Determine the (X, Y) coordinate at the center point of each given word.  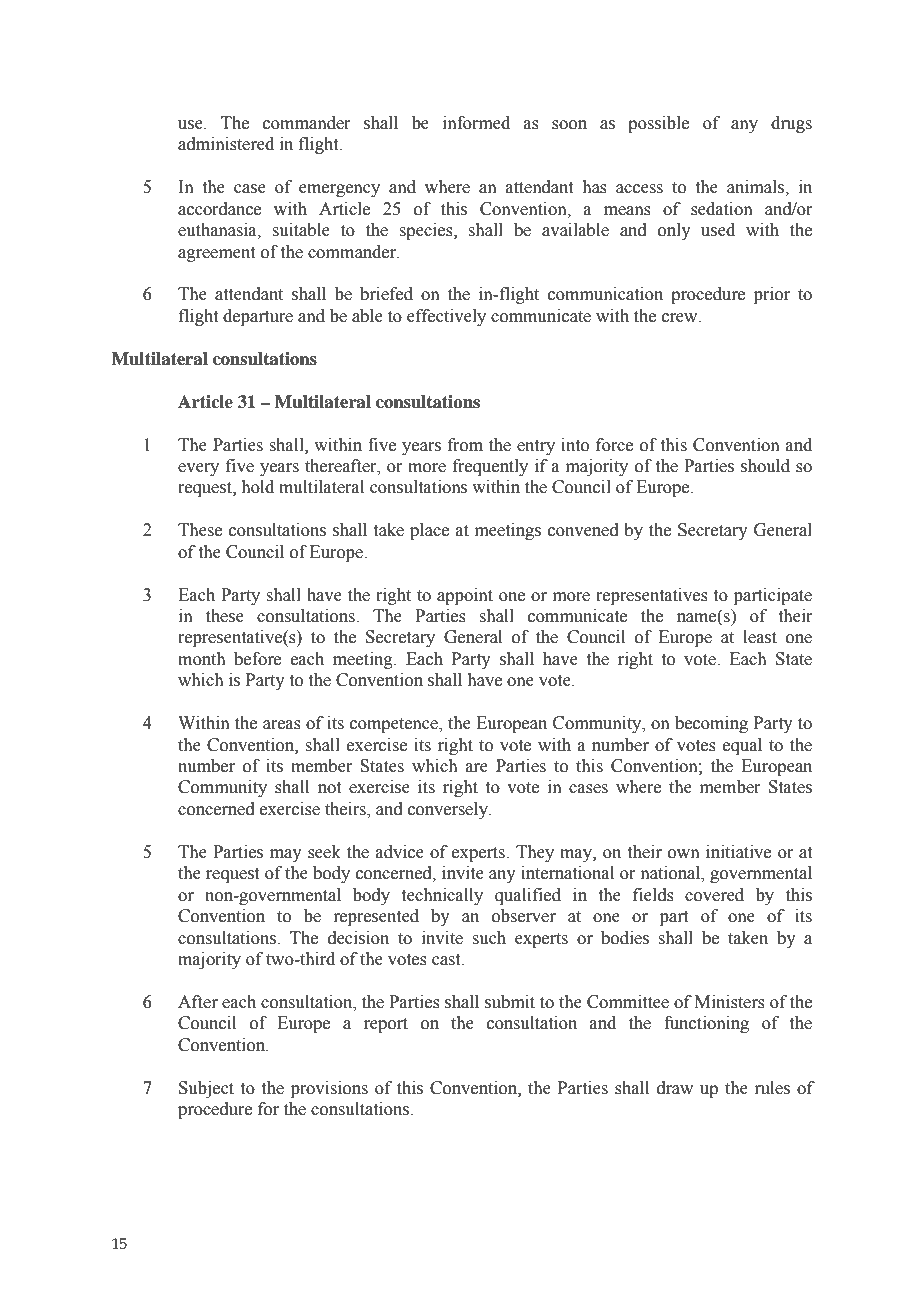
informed (476, 123)
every (198, 469)
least (760, 637)
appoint (465, 596)
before (257, 659)
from (465, 445)
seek (324, 852)
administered (226, 144)
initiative (738, 852)
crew (681, 318)
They (535, 853)
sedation (722, 209)
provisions (329, 1089)
